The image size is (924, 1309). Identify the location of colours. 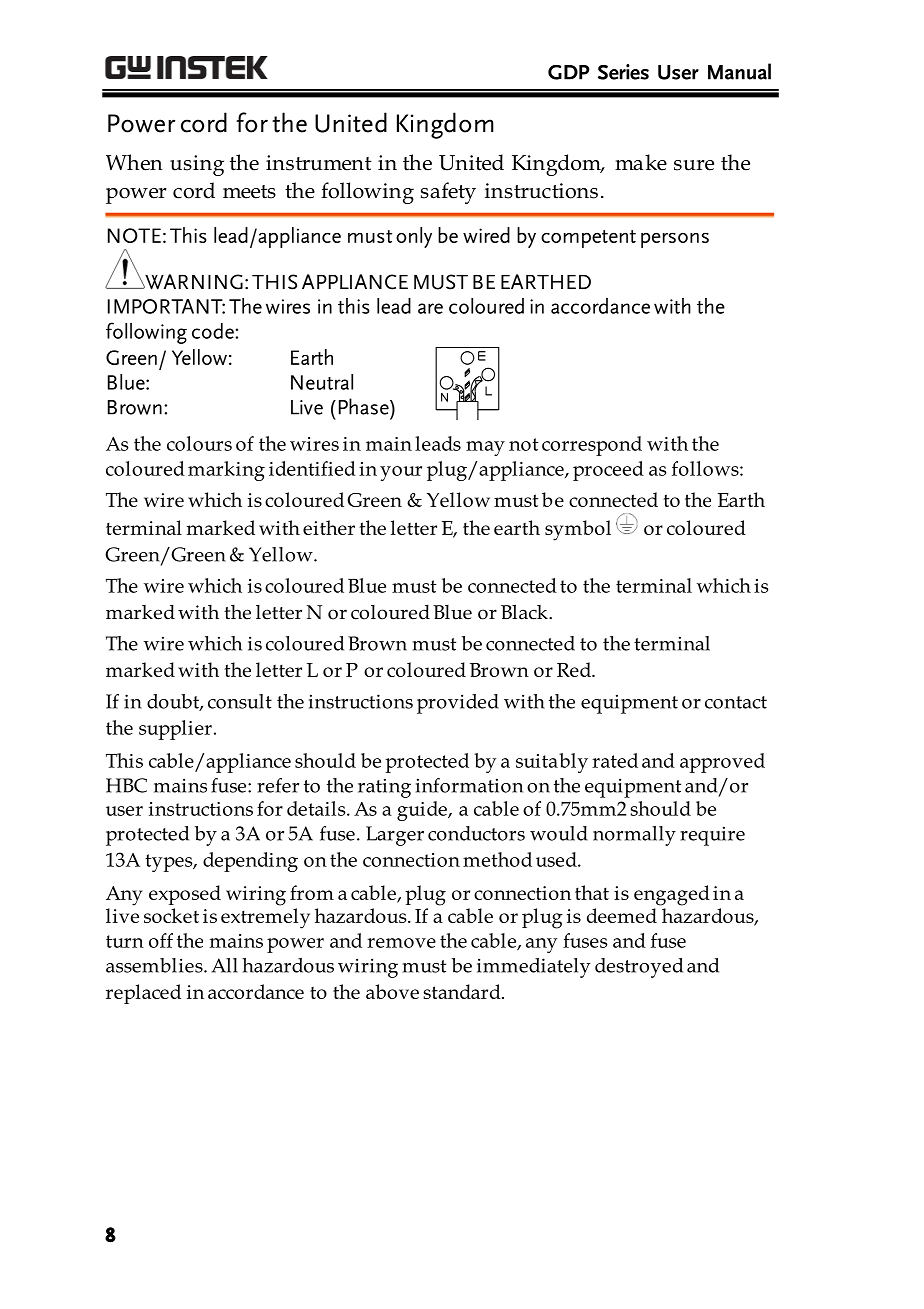
(199, 443).
